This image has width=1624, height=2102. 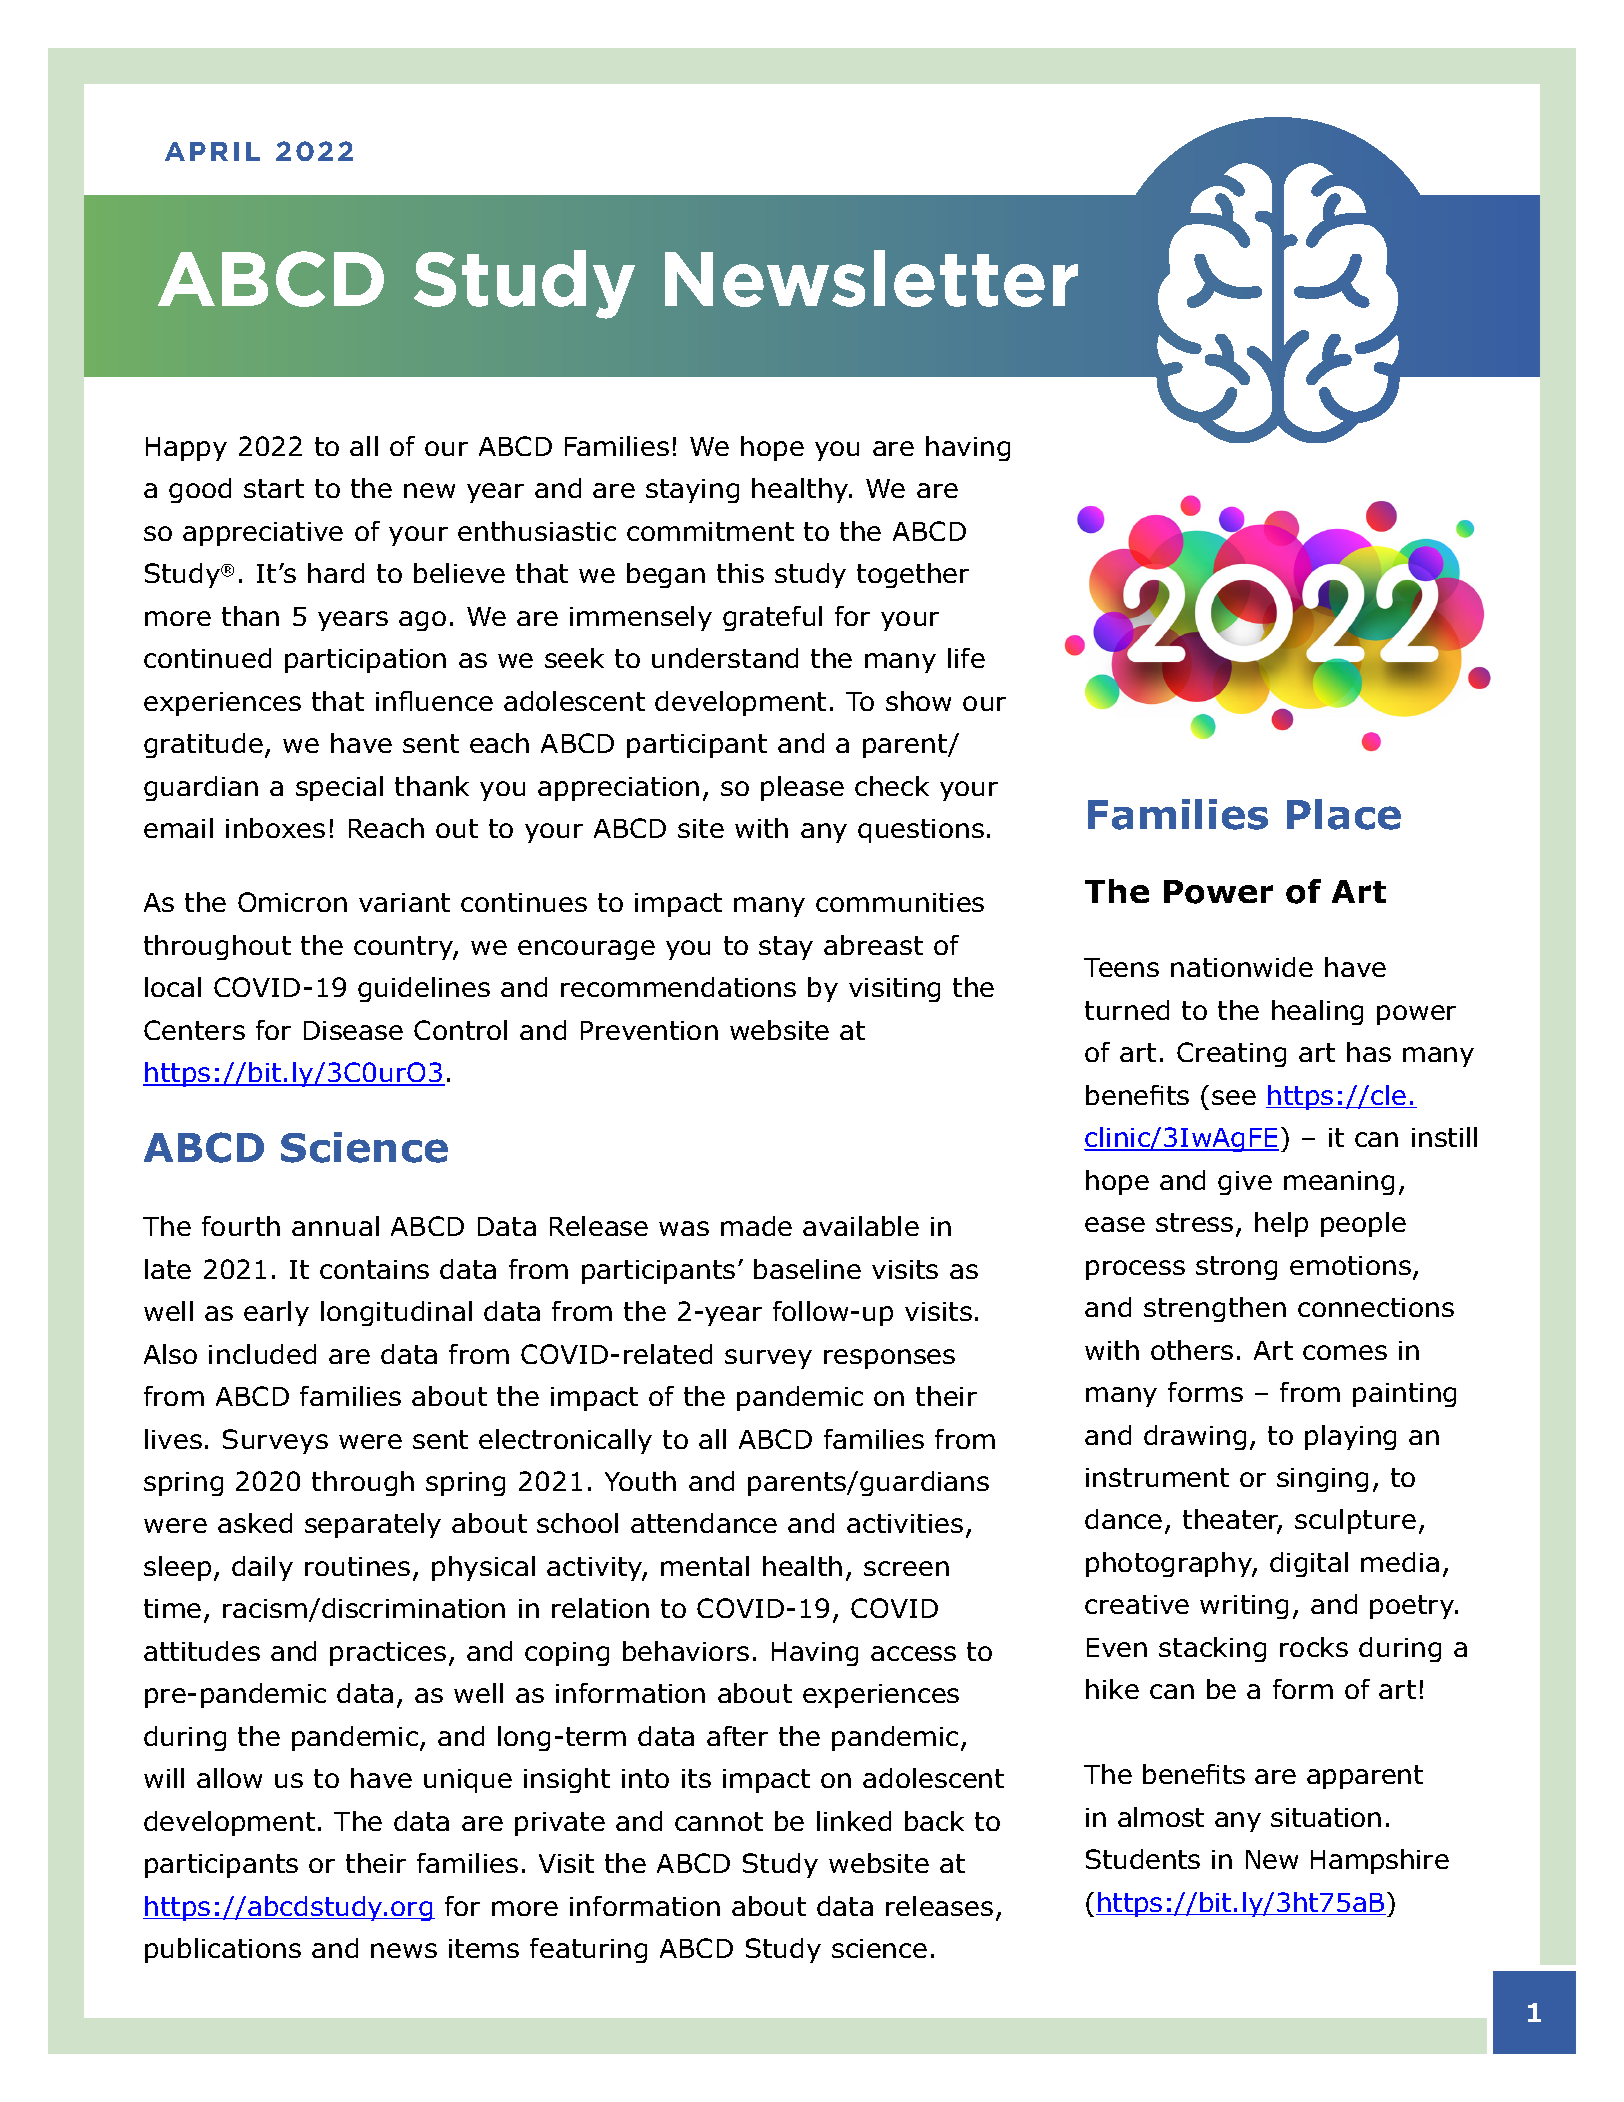 What do you see at coordinates (335, 1226) in the image?
I see `annual` at bounding box center [335, 1226].
